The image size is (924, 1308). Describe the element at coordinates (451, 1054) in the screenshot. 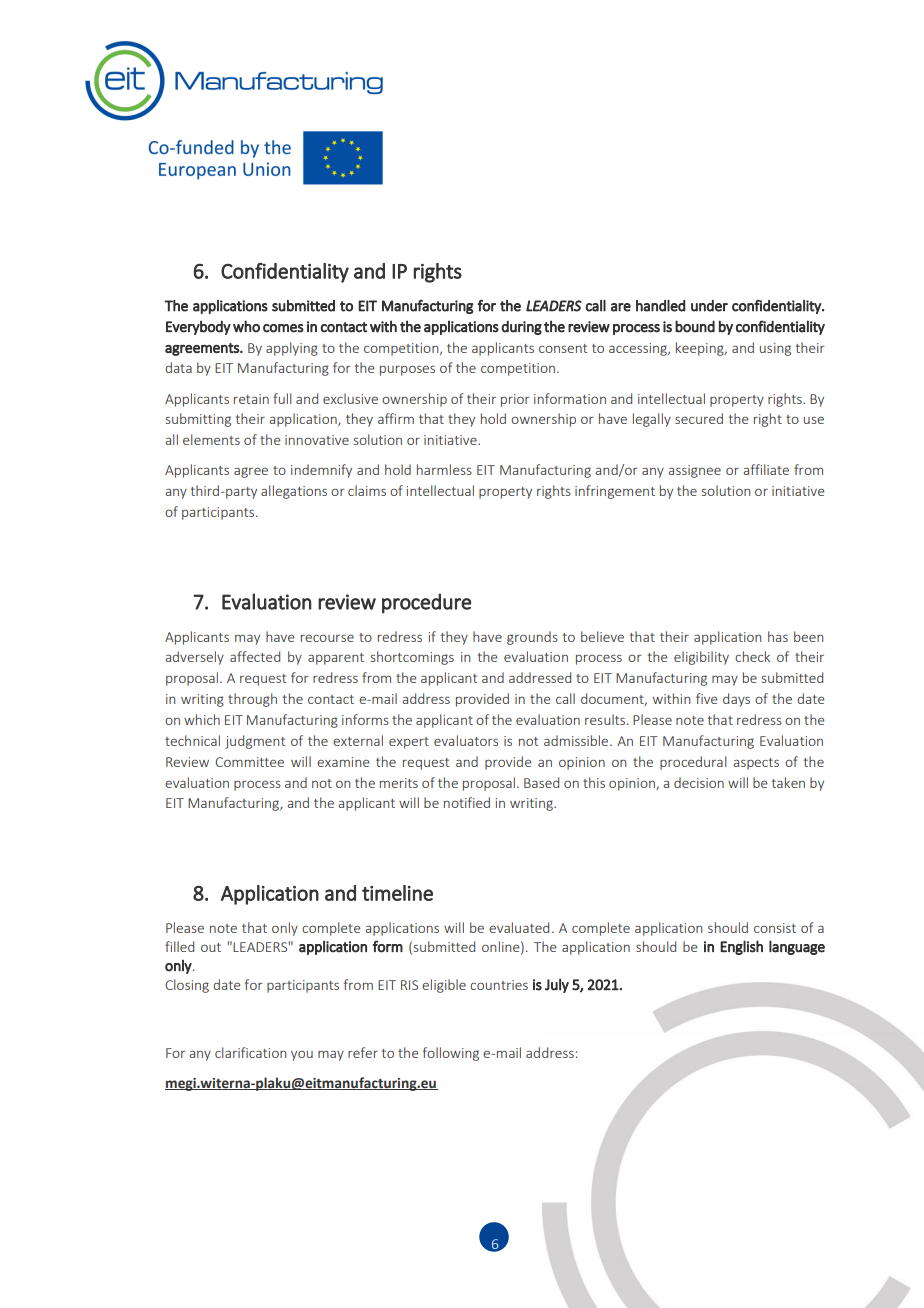

I see `following` at that location.
